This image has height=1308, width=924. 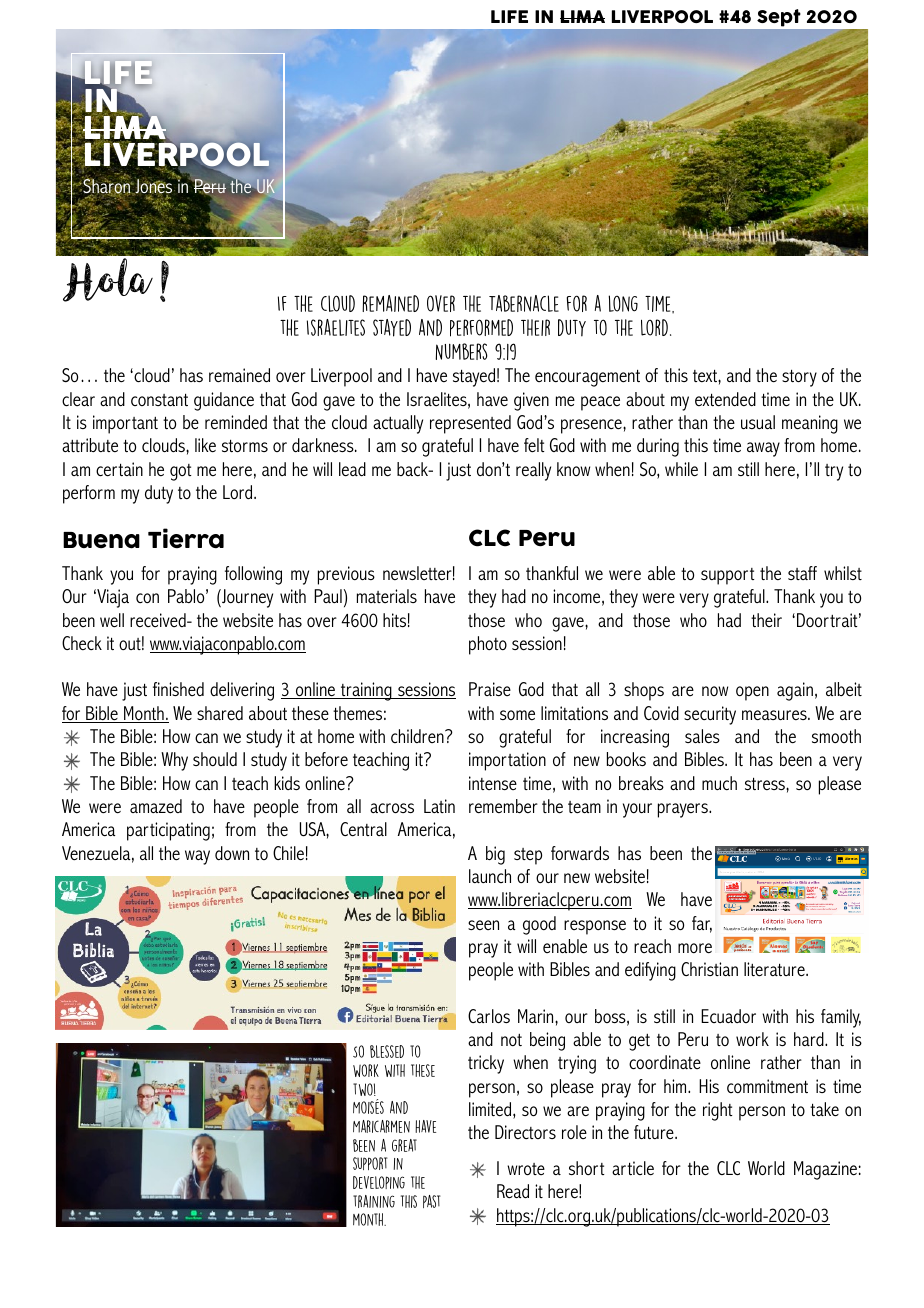 I want to click on constant, so click(x=159, y=399).
